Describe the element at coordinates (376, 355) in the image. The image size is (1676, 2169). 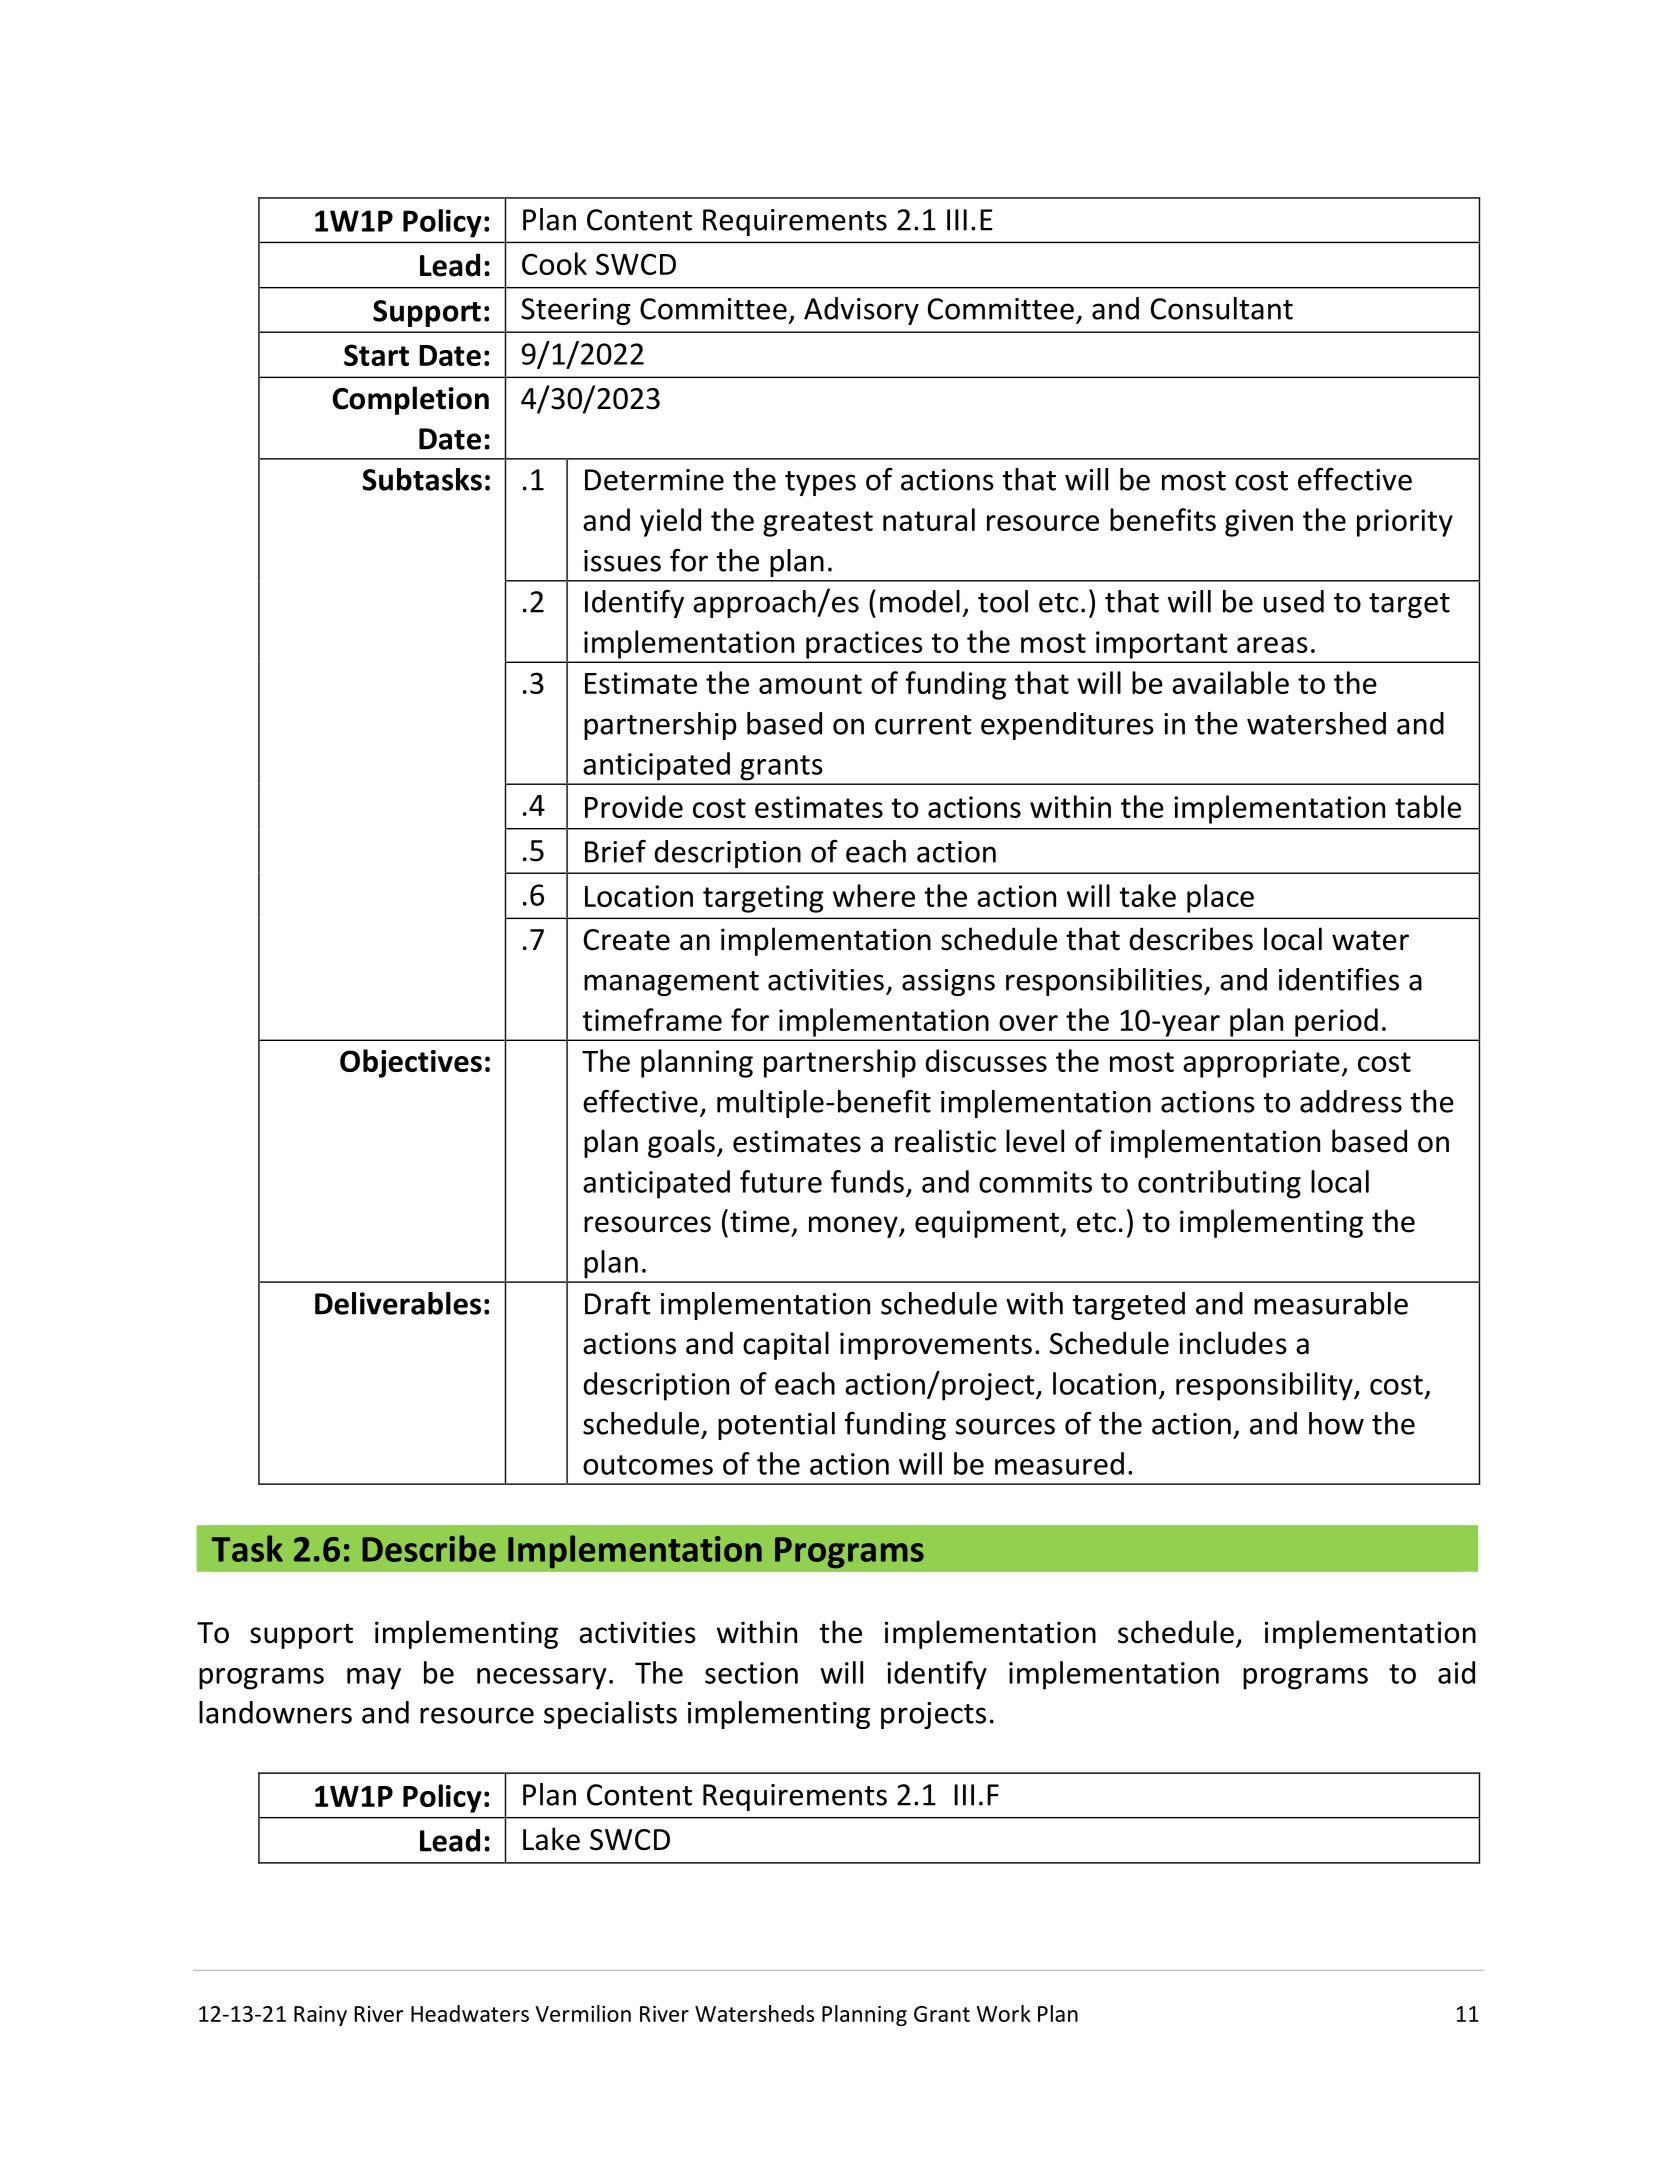
I see `Start` at that location.
